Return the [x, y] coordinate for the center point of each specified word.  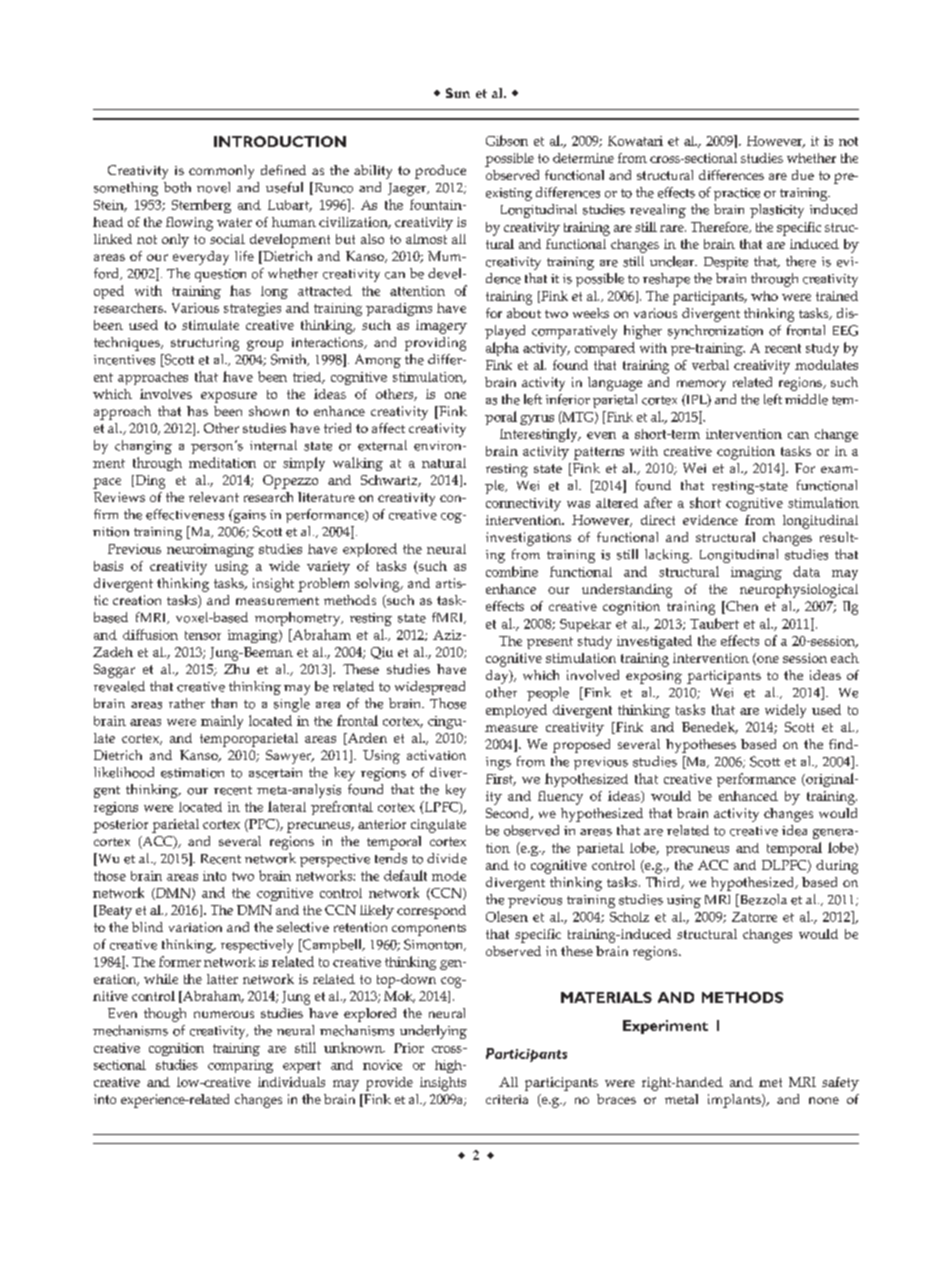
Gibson [507, 140]
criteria [507, 1099]
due [803, 175]
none [824, 1100]
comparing [240, 1066]
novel [213, 187]
